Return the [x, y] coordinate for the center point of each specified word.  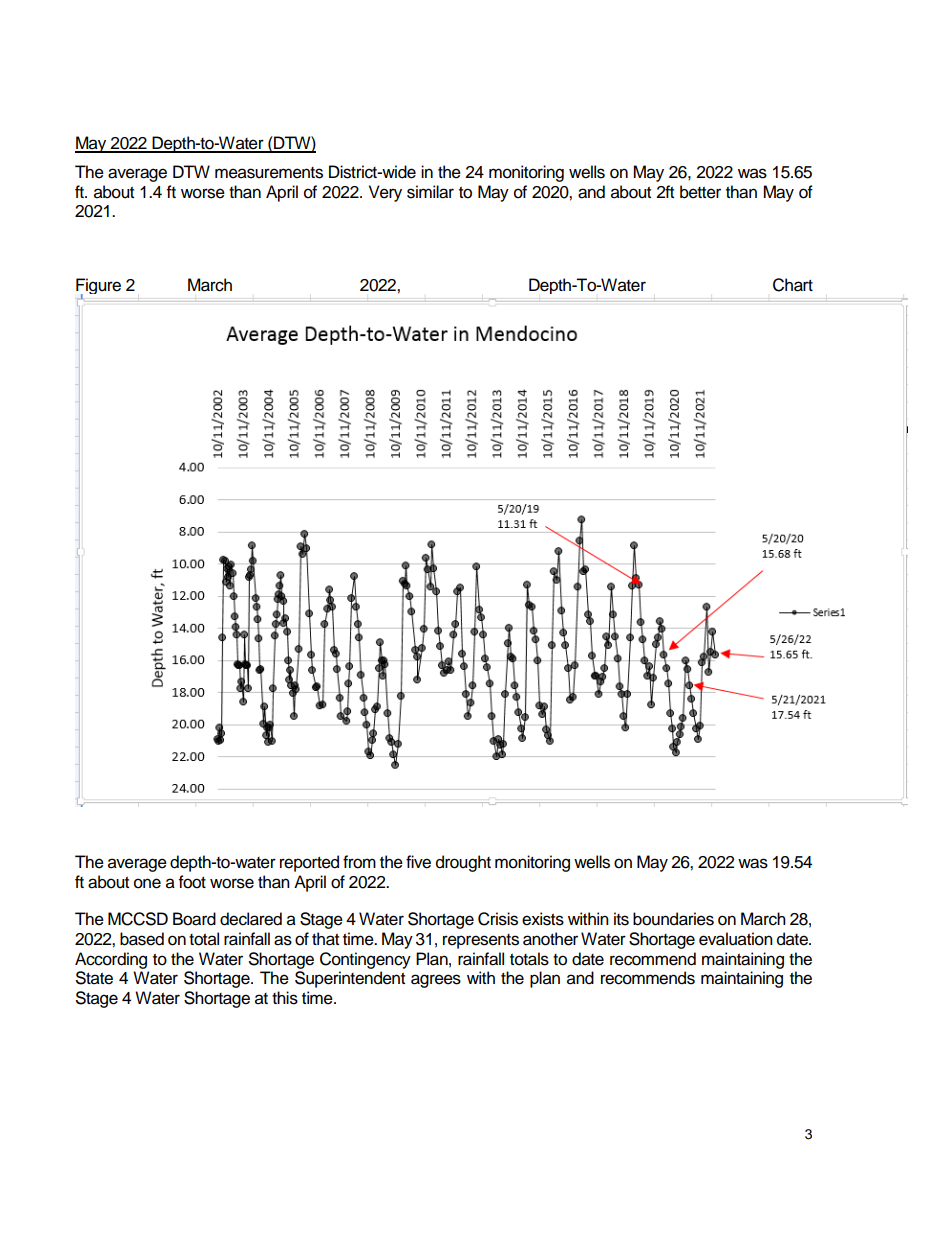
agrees [436, 981]
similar [430, 192]
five [418, 862]
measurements [269, 173]
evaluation [736, 939]
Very [385, 193]
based [142, 939]
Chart [793, 285]
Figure [98, 288]
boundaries [673, 919]
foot [192, 882]
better [700, 192]
